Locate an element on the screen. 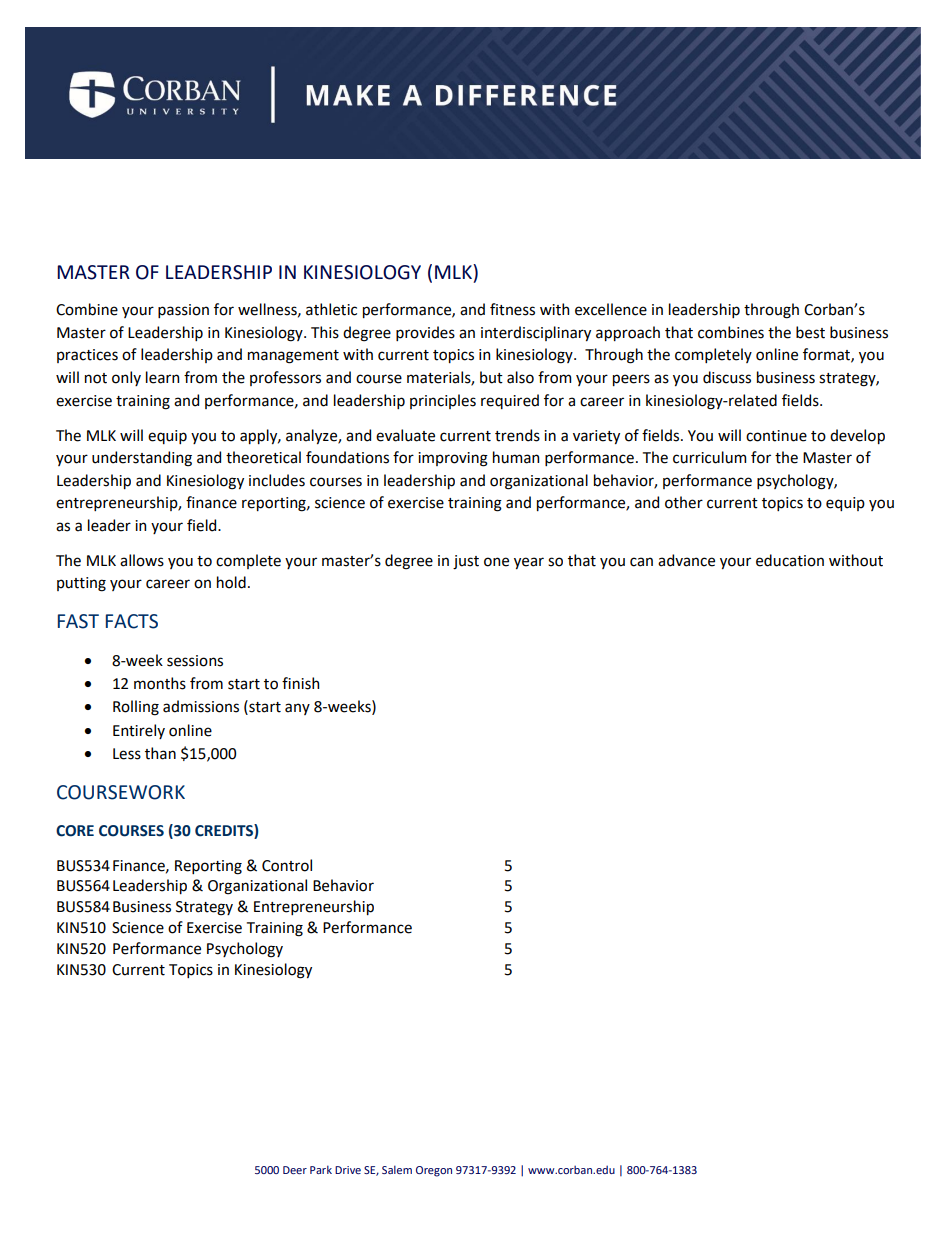 Image resolution: width=952 pixels, height=1233 pixels. best is located at coordinates (810, 332).
